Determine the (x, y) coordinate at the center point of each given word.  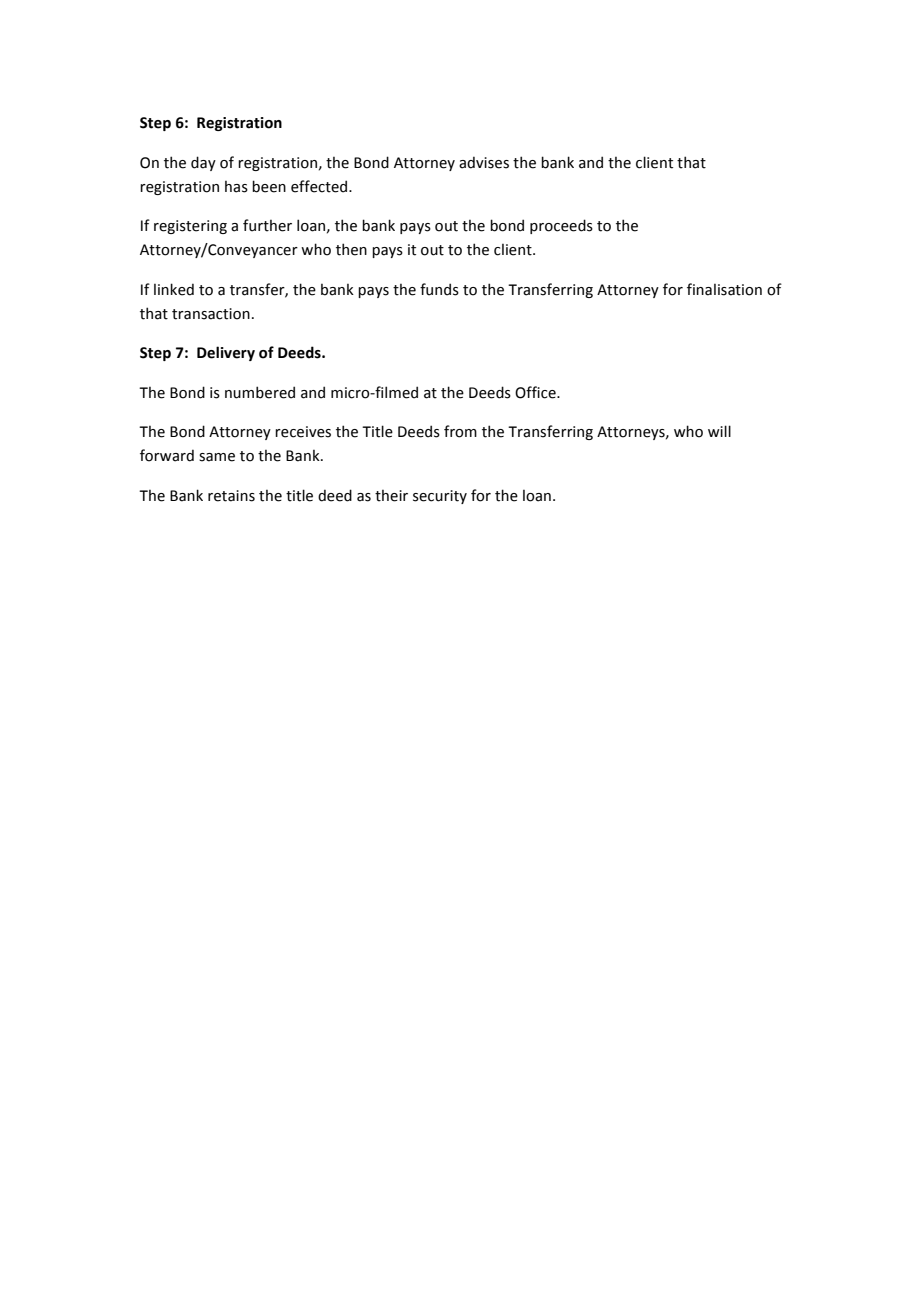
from (460, 431)
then (351, 249)
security (440, 497)
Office (536, 392)
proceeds (561, 226)
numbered (260, 392)
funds (439, 289)
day (203, 163)
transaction (211, 314)
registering (190, 227)
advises (484, 162)
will (719, 431)
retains (231, 496)
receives (303, 432)
